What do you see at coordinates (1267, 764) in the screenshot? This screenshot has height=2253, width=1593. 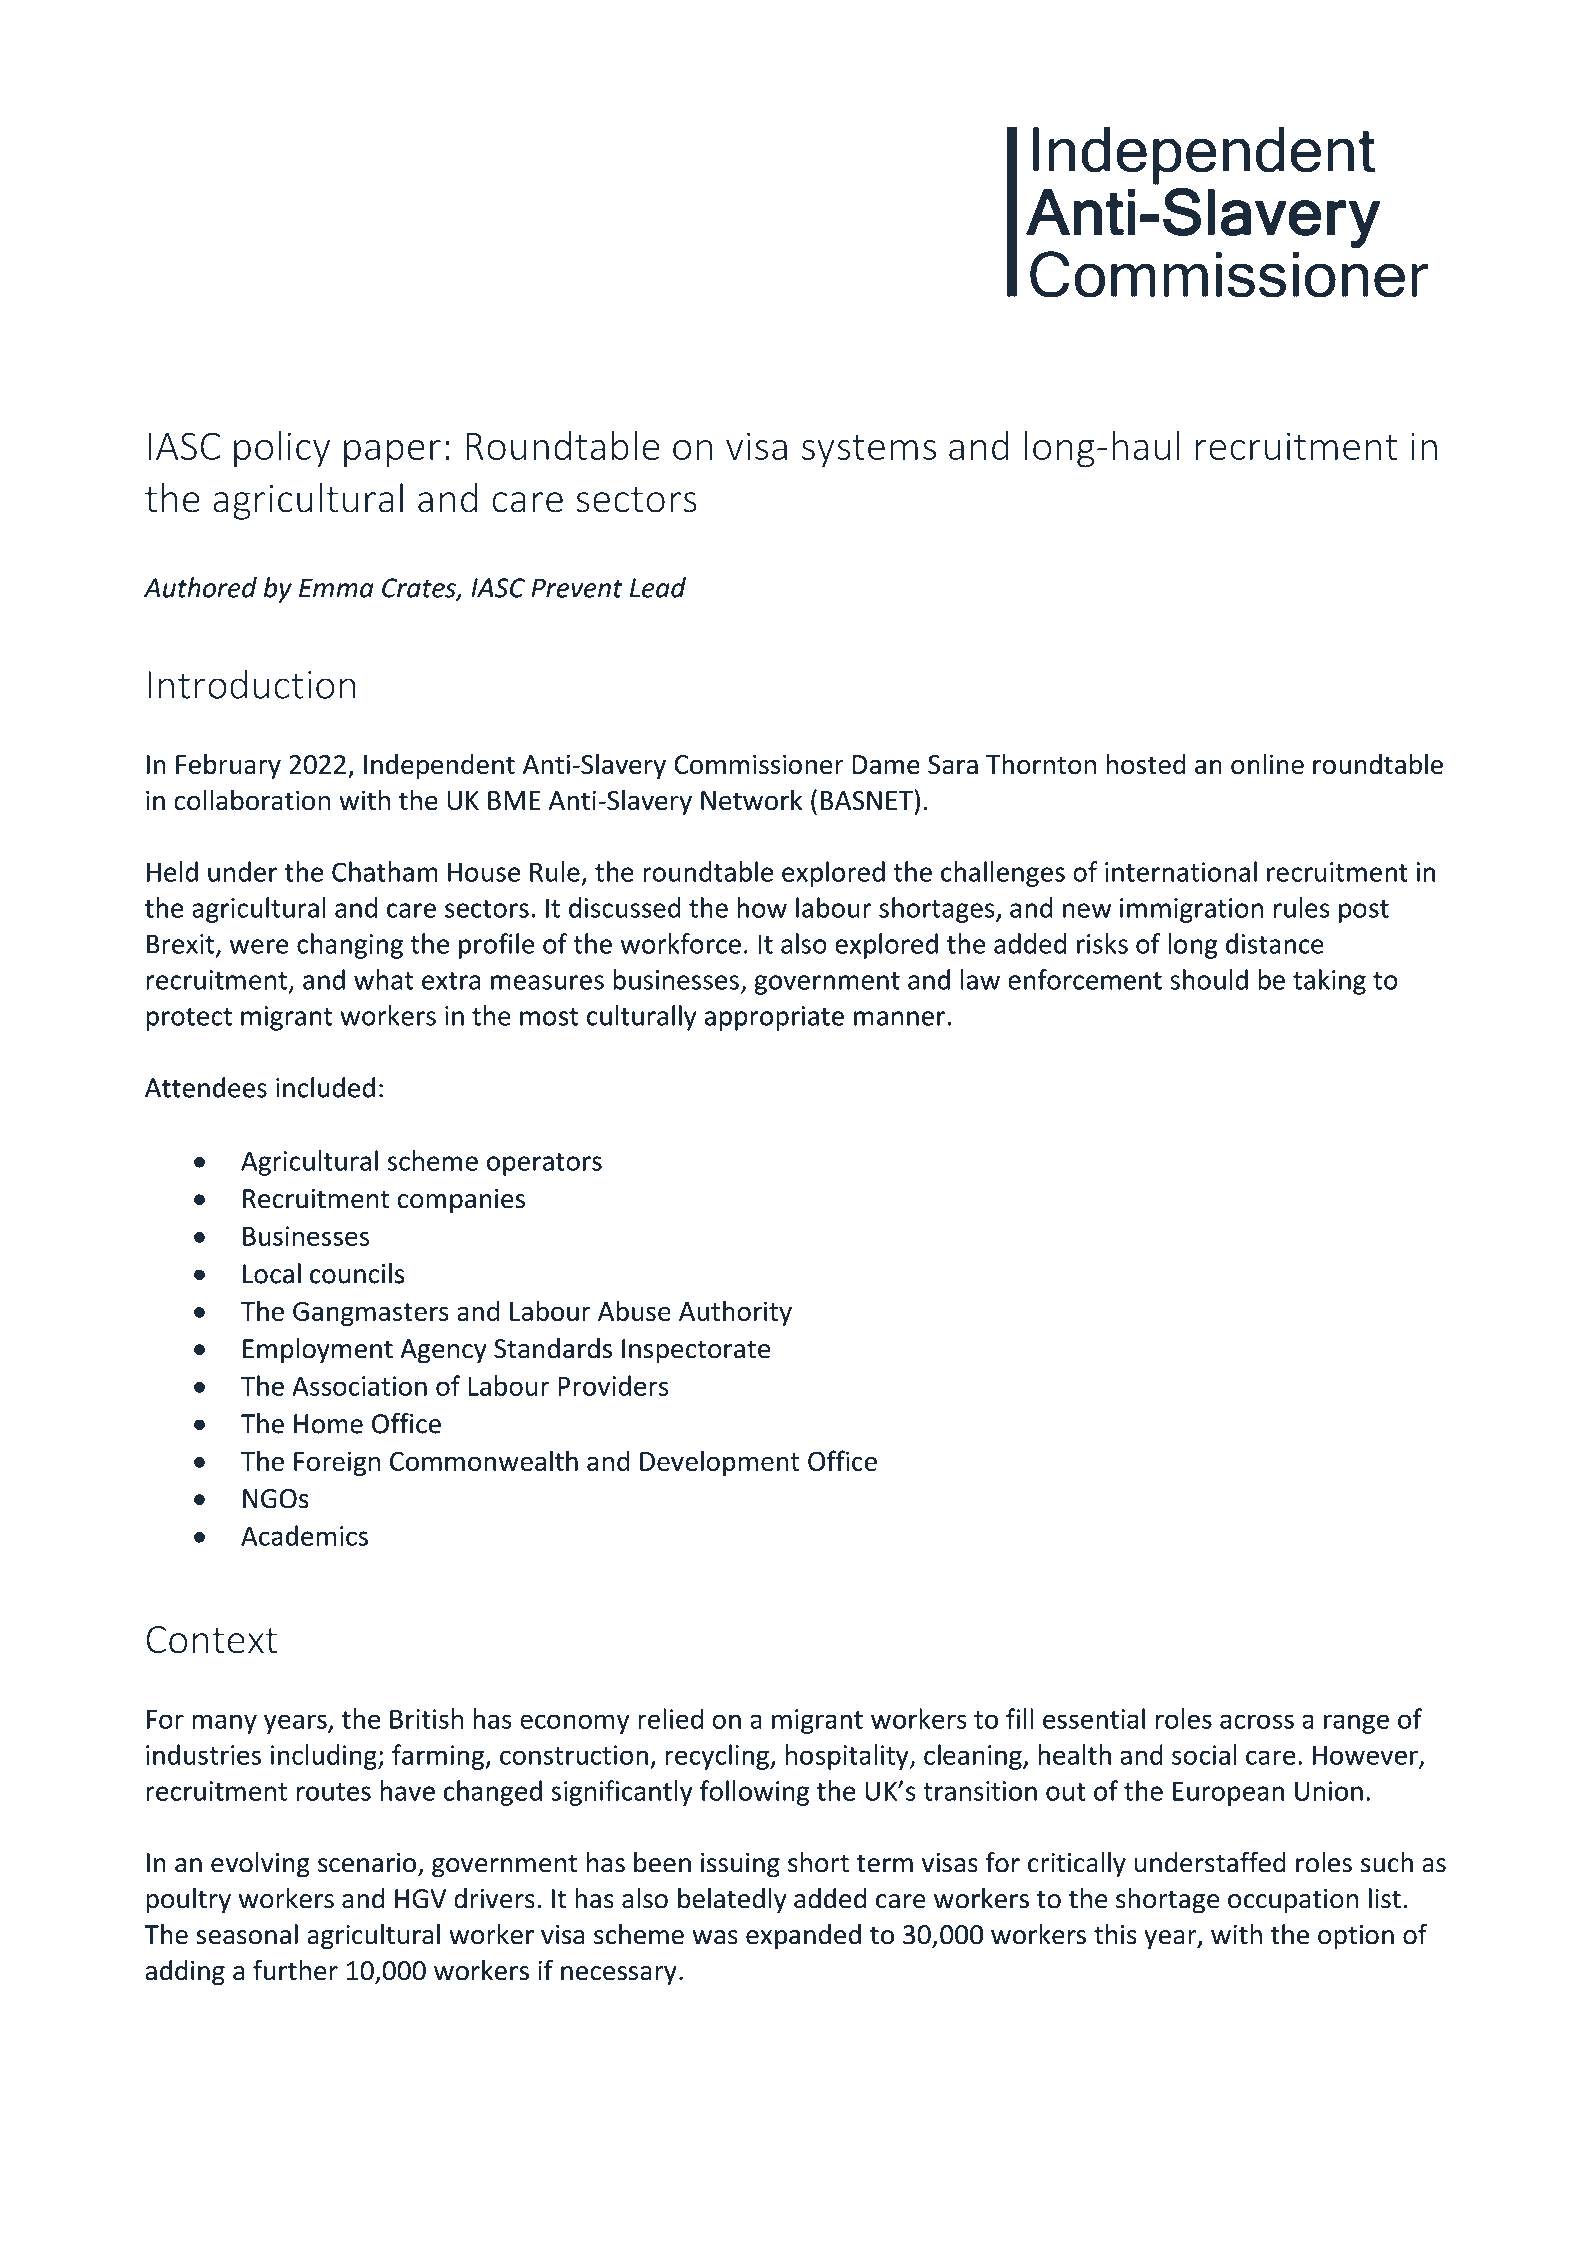 I see `online` at bounding box center [1267, 764].
